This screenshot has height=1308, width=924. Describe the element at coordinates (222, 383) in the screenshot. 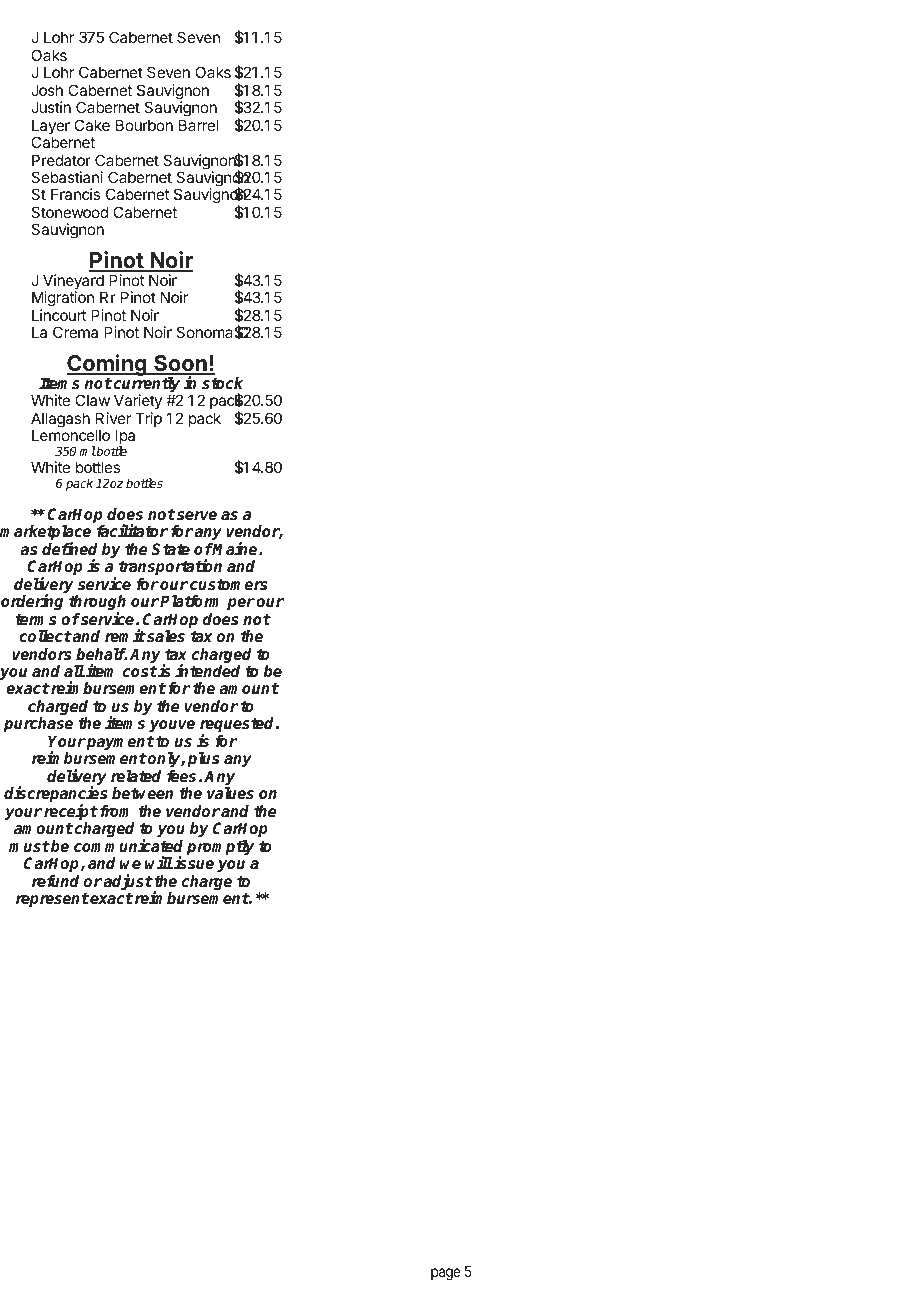

I see `stock` at that location.
